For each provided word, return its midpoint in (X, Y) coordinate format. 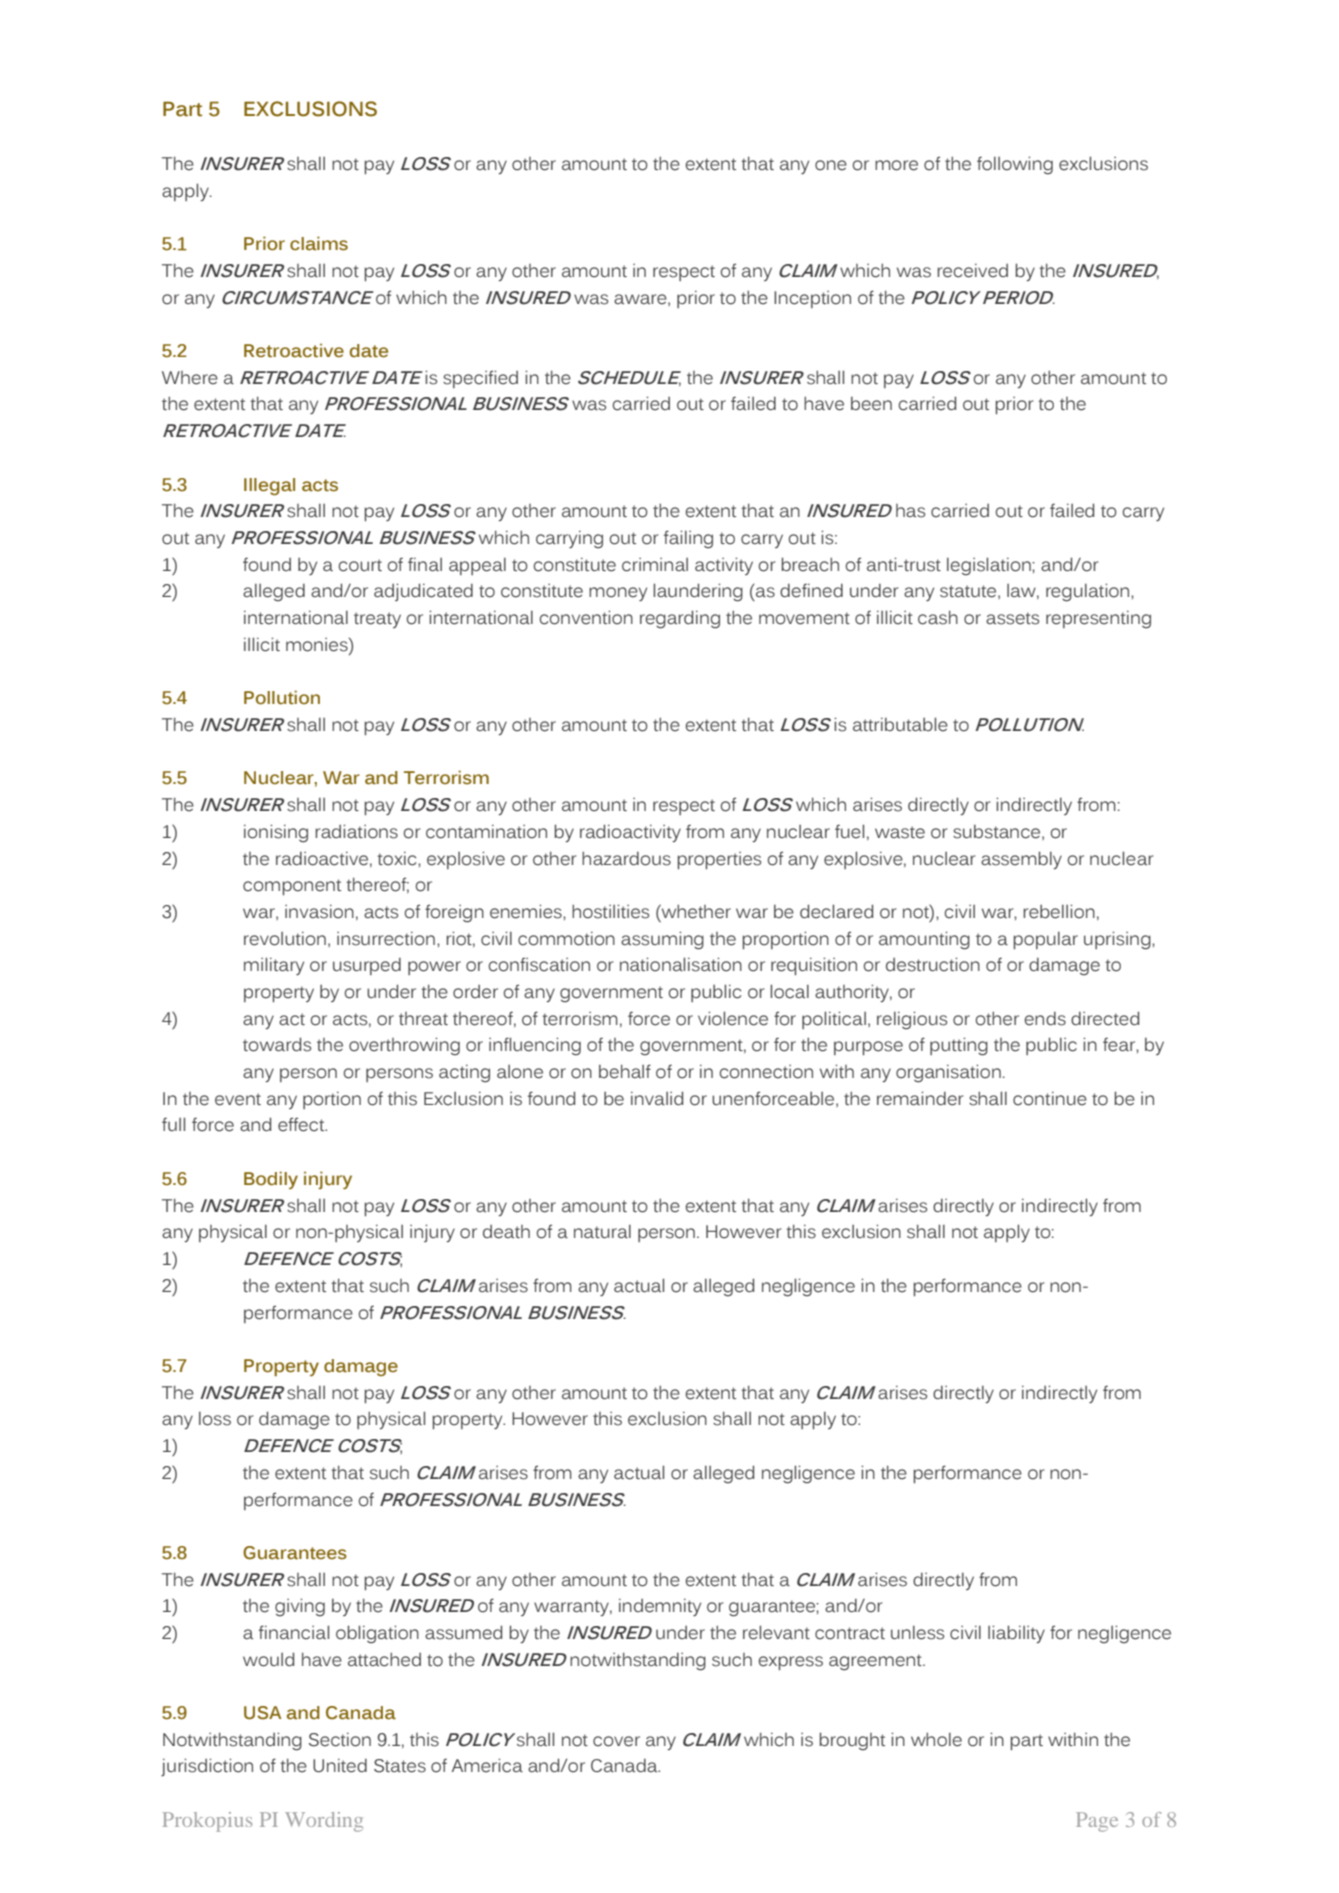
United (340, 1765)
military (274, 966)
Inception (812, 299)
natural (602, 1231)
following (1015, 165)
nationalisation (681, 964)
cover (616, 1741)
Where (190, 378)
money (618, 594)
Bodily (271, 1180)
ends (1045, 1019)
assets (1012, 618)
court (360, 565)
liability (1016, 1634)
